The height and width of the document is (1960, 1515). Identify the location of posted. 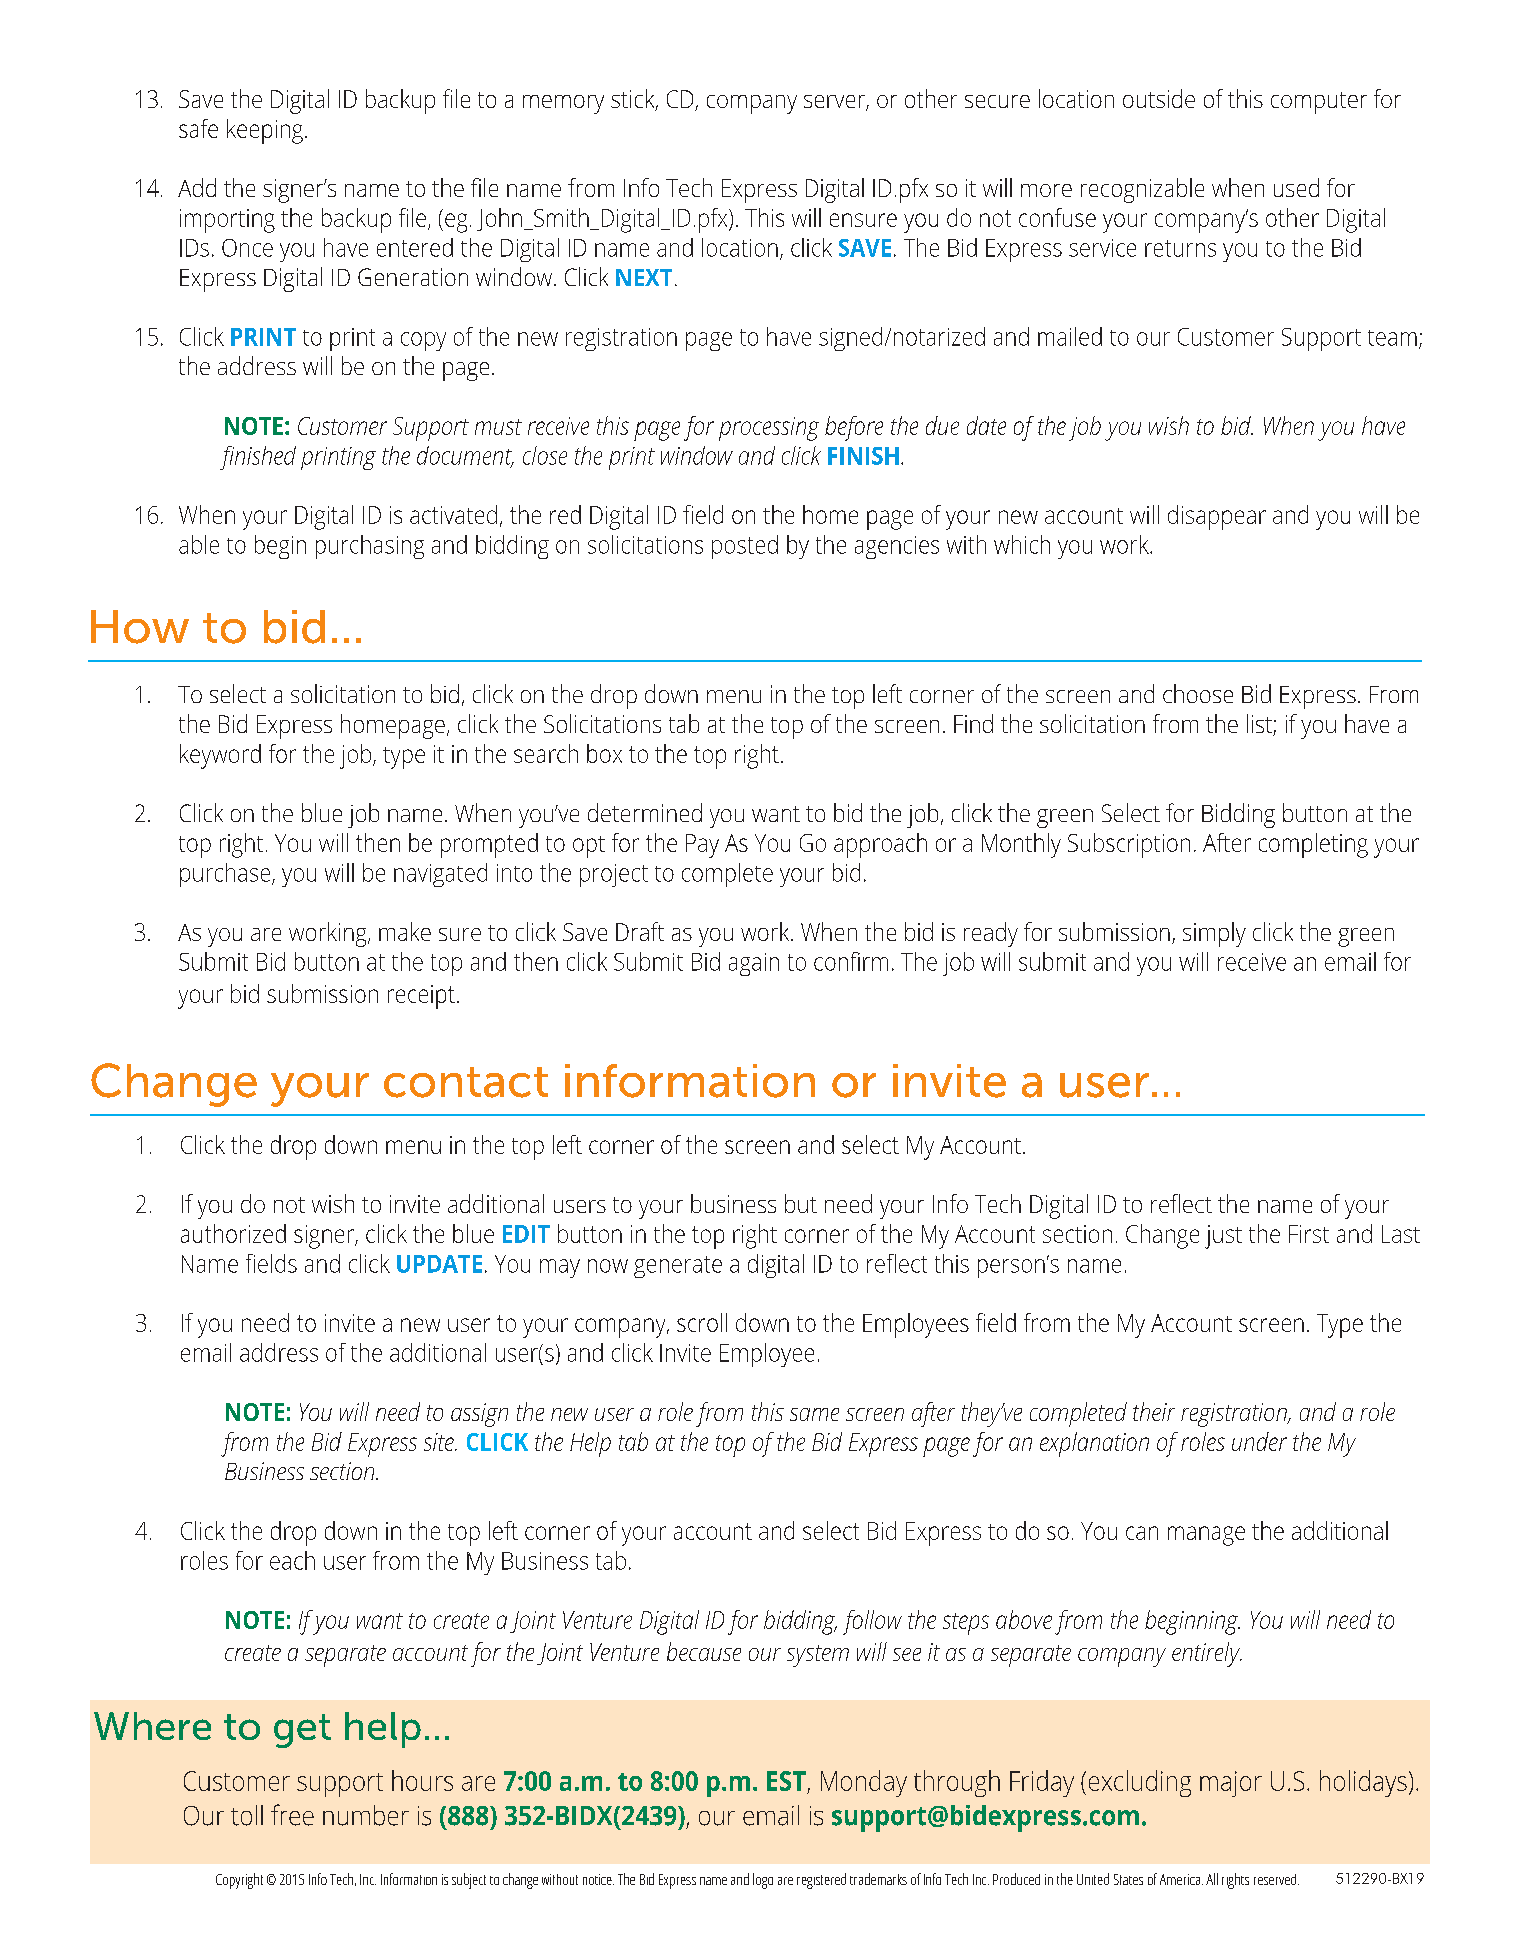
(745, 547).
